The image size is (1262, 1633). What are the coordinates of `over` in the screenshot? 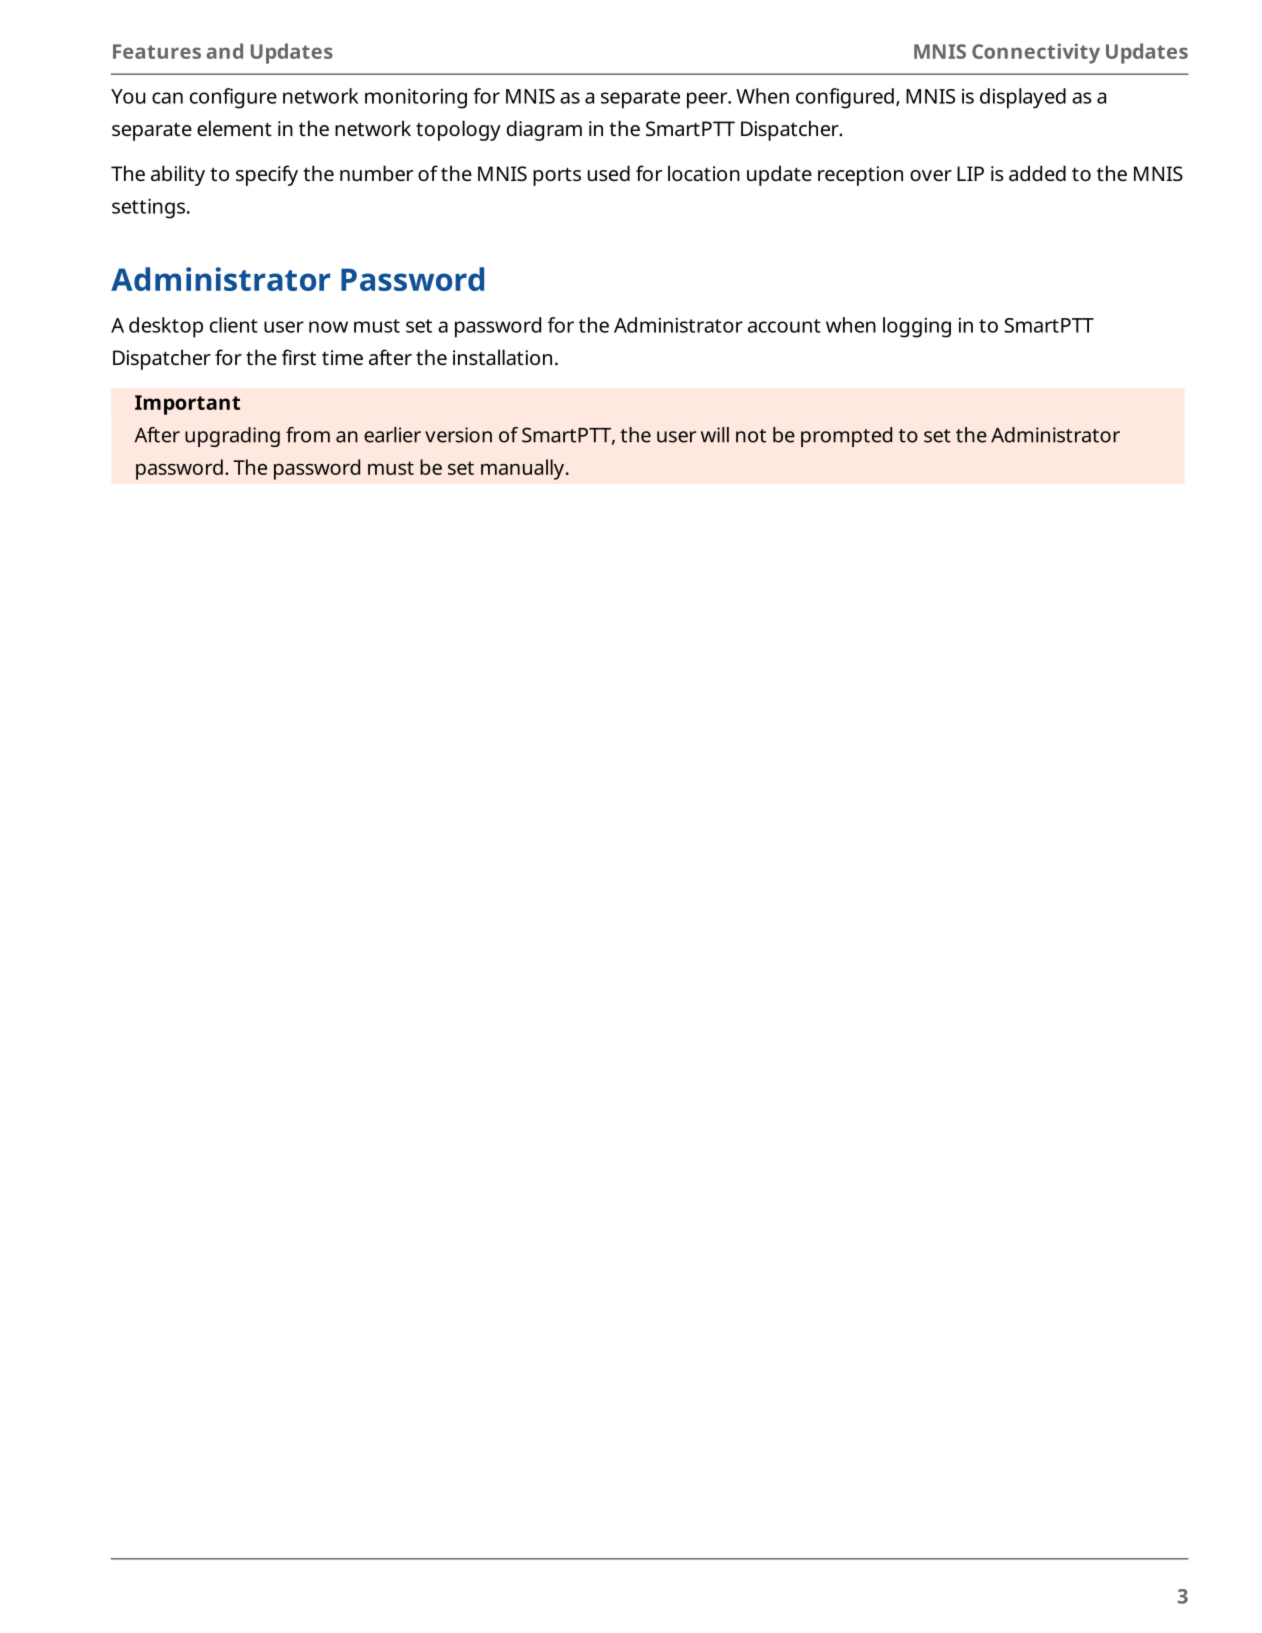 It's located at (931, 175).
